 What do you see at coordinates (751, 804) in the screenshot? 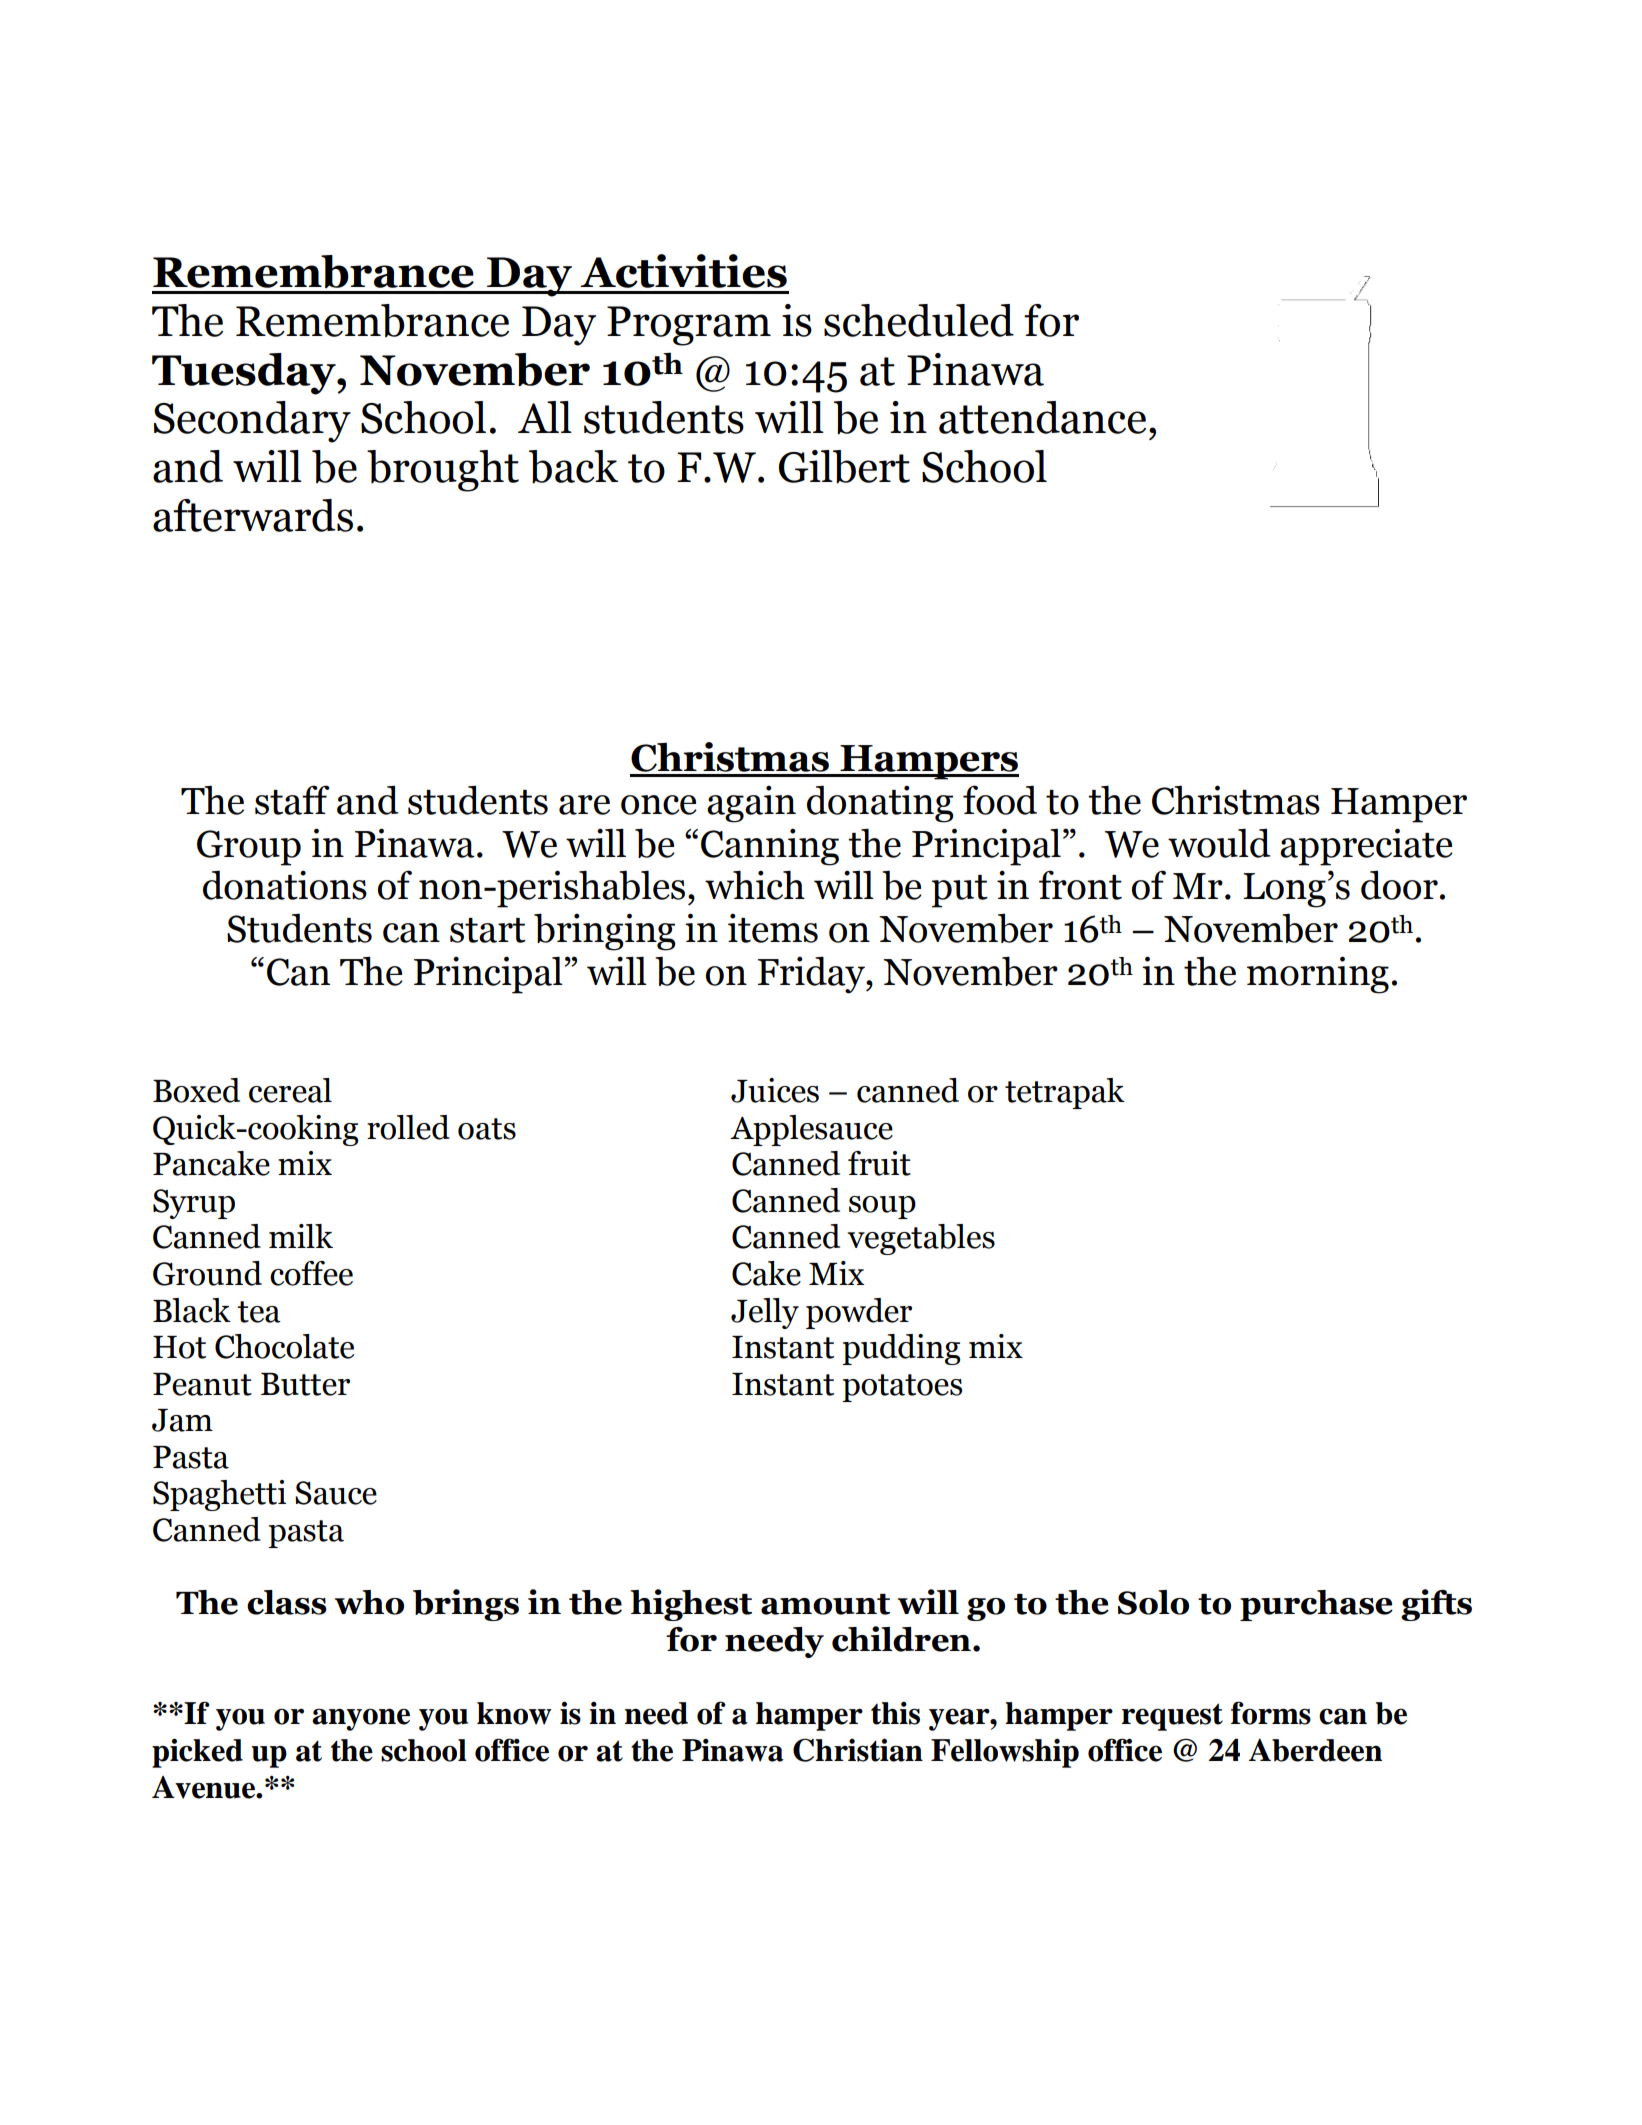
I see `again` at bounding box center [751, 804].
